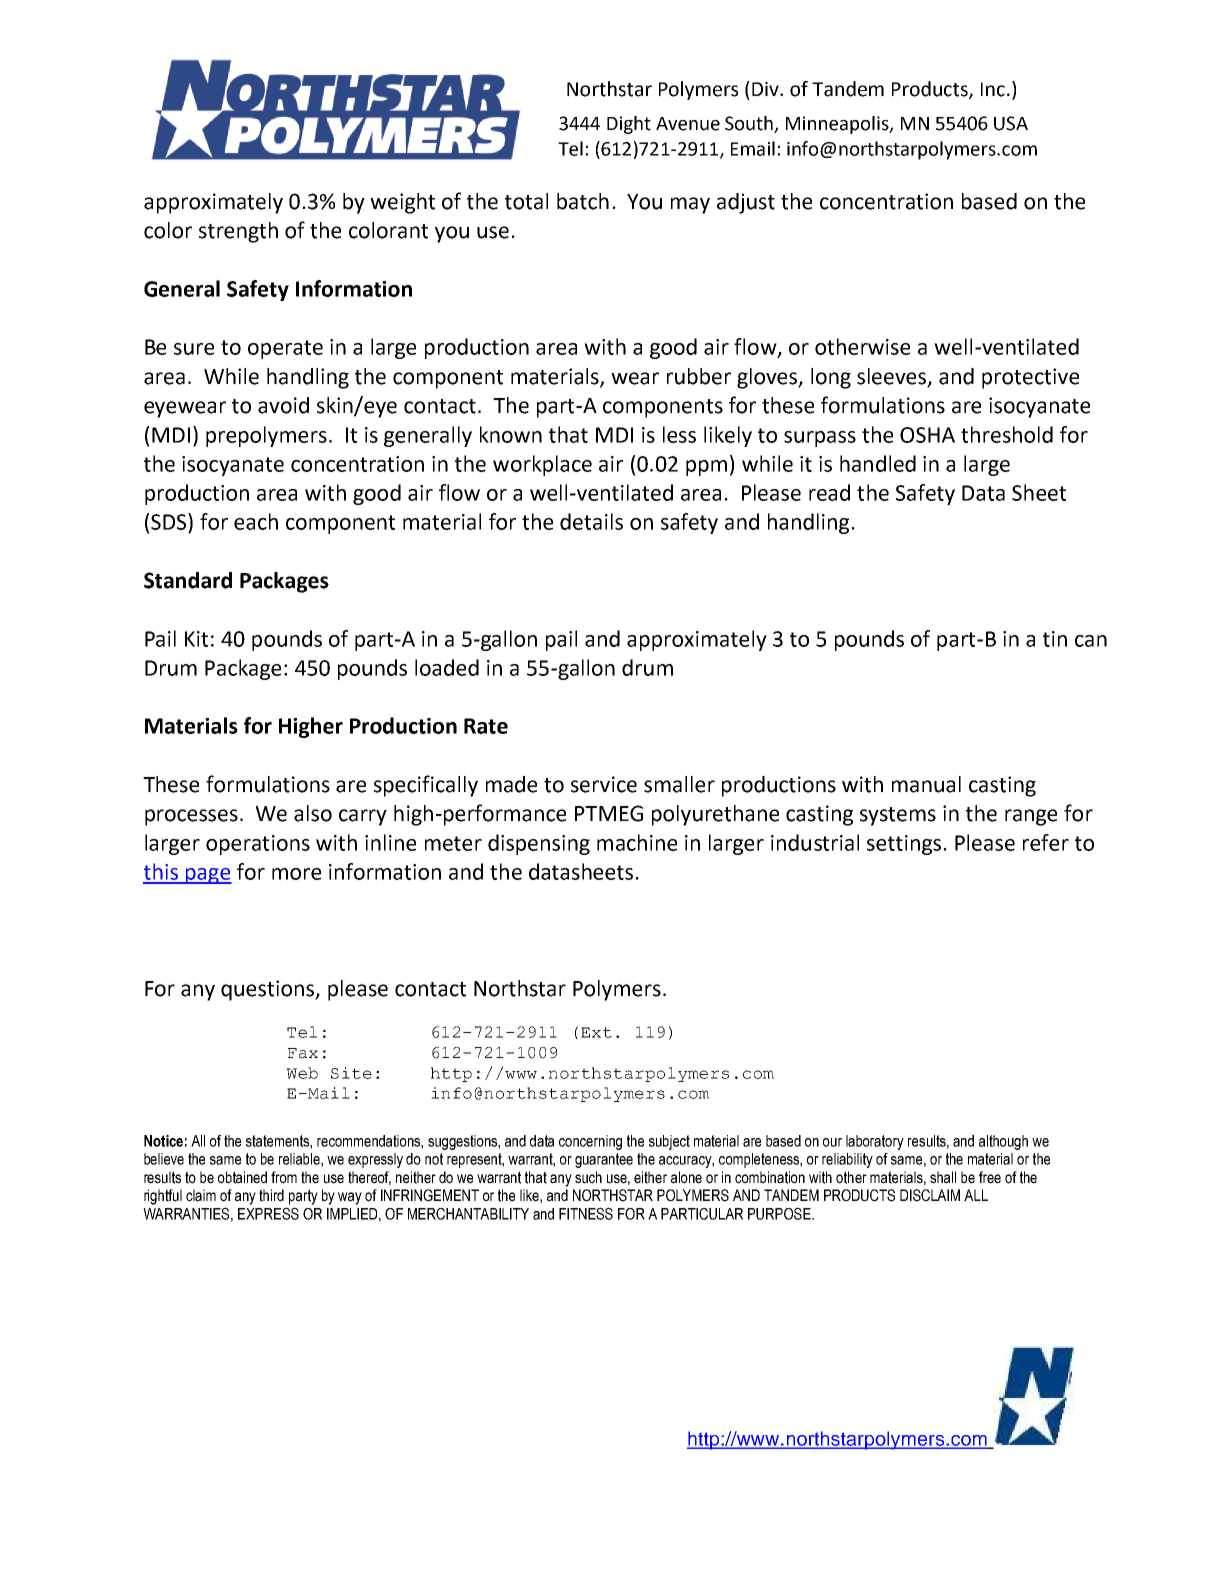 This image has width=1218, height=1576. Describe the element at coordinates (637, 842) in the image. I see `machine` at that location.
